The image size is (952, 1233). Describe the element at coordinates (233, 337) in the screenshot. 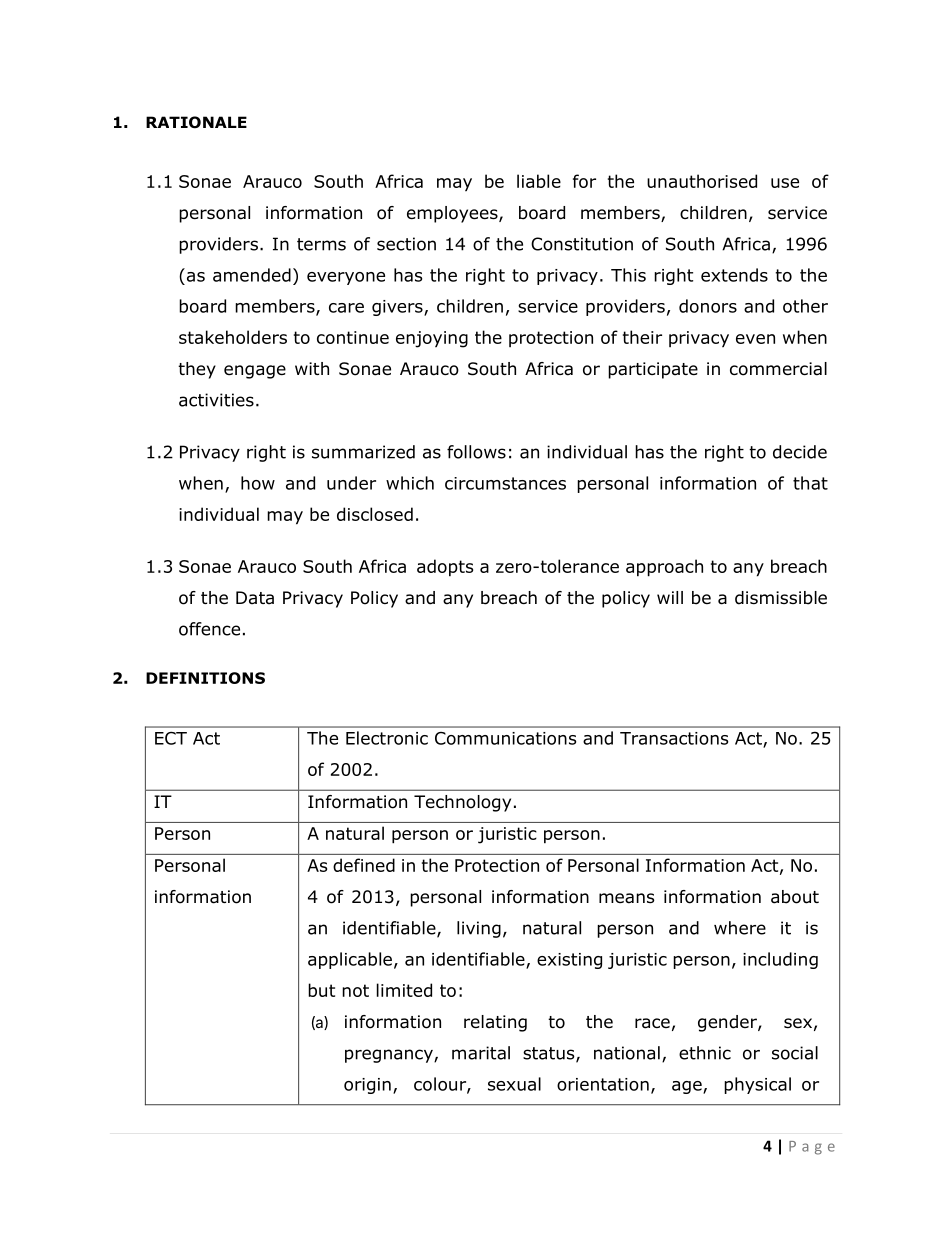

I see `stakeholders` at that location.
